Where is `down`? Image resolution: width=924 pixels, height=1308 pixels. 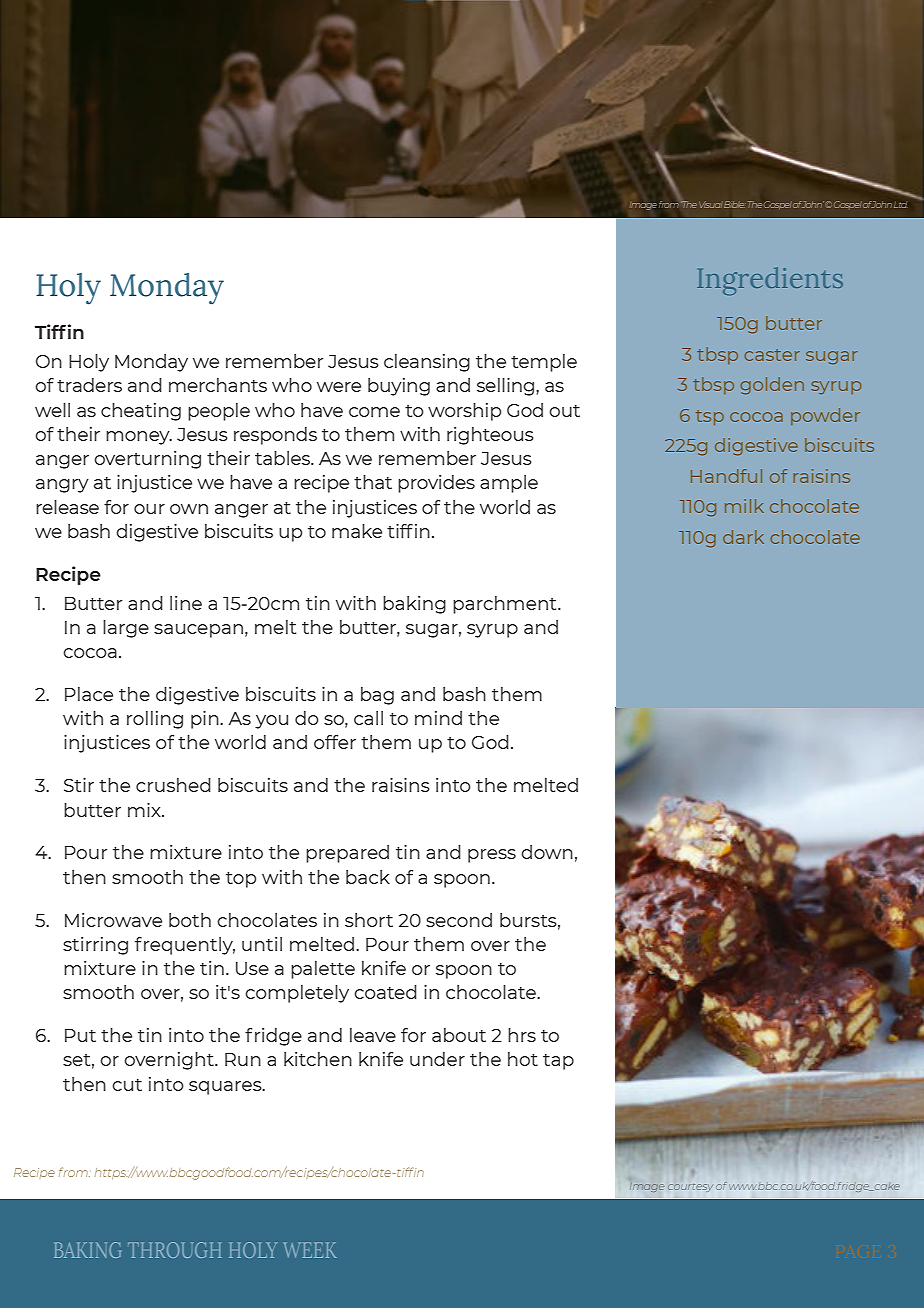 down is located at coordinates (547, 852).
